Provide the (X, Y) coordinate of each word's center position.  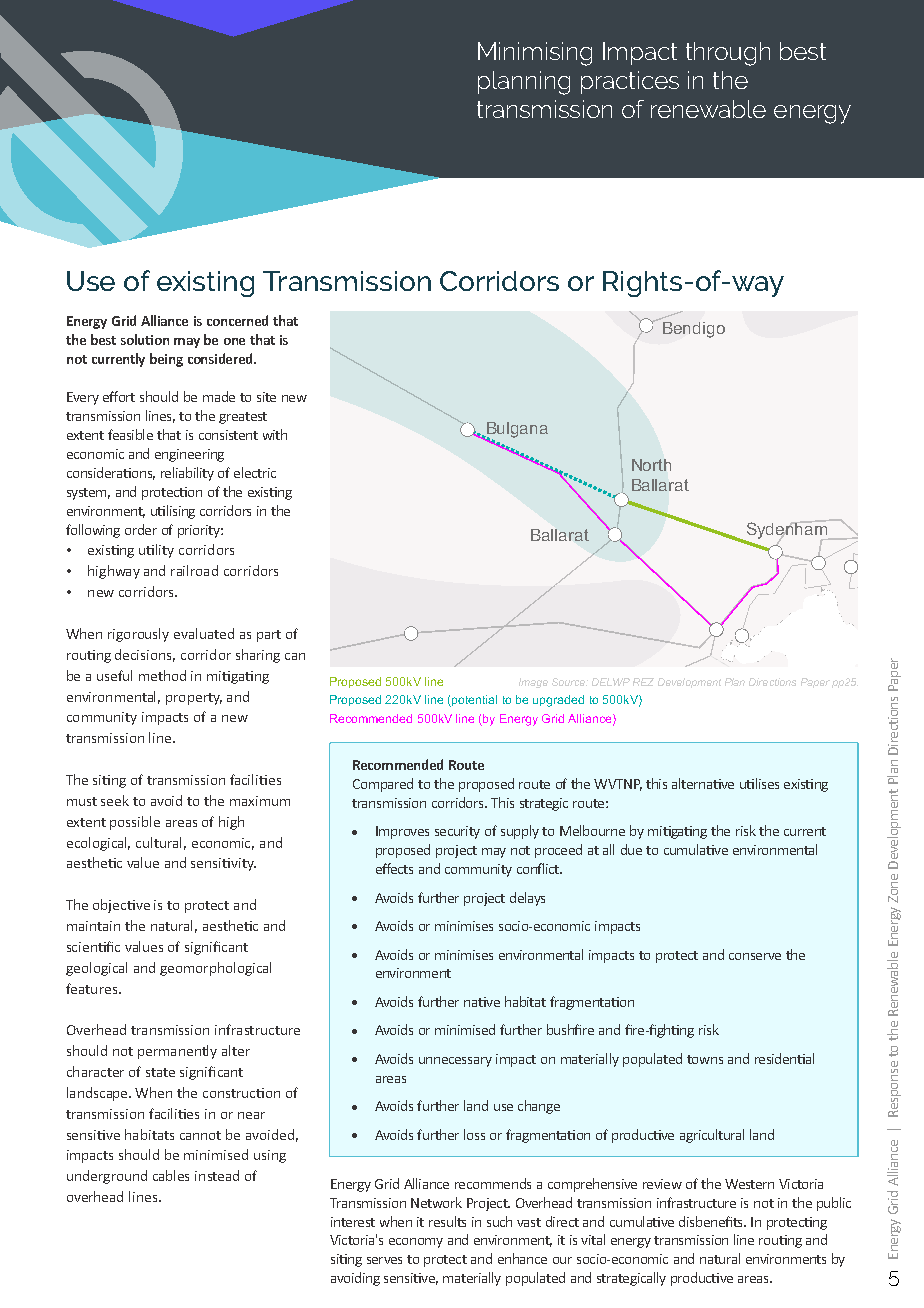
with (275, 434)
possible (135, 823)
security (457, 832)
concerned (237, 320)
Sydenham (787, 530)
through (728, 54)
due (631, 849)
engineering (189, 455)
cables (171, 1175)
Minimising (535, 54)
